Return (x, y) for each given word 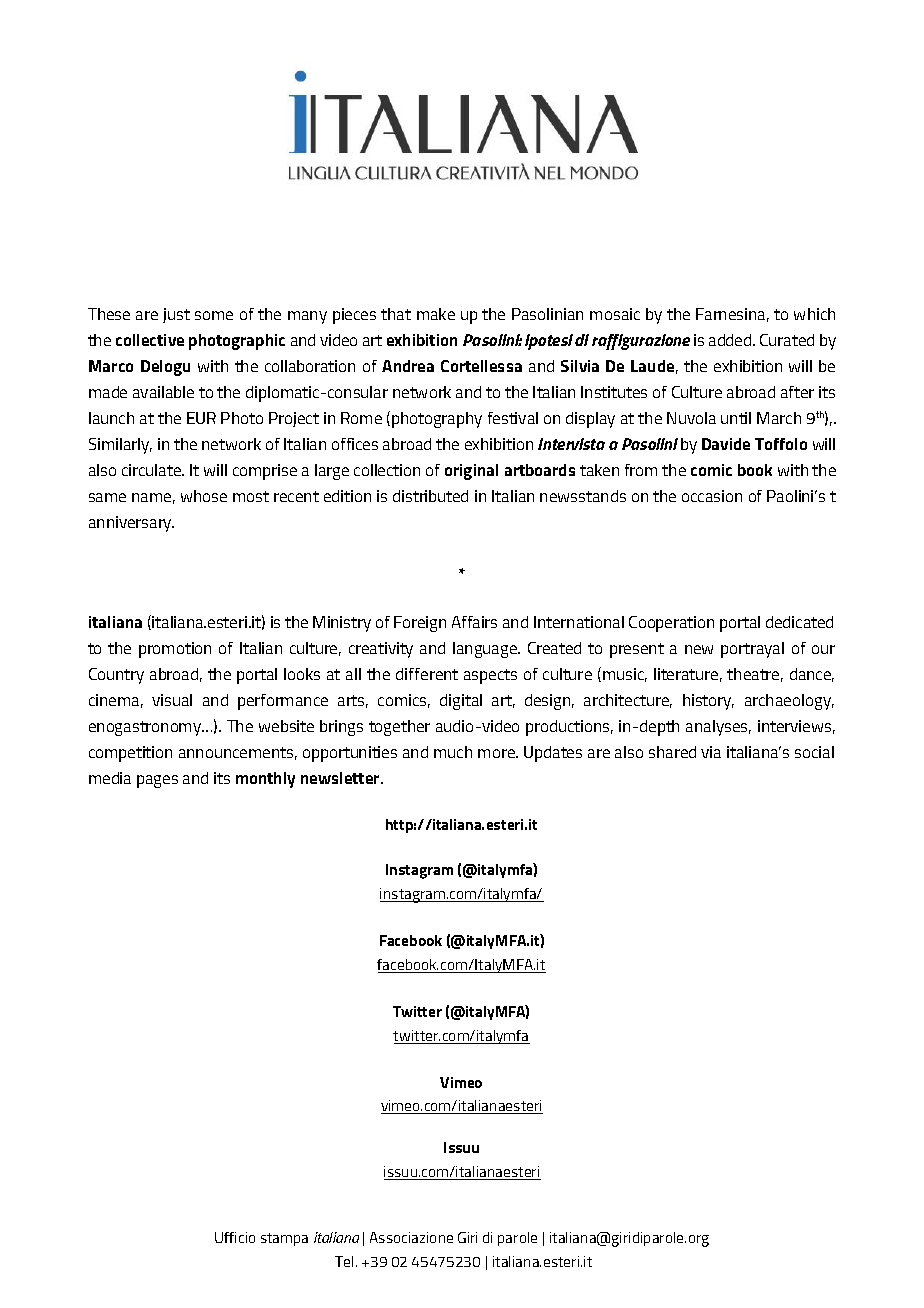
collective (150, 340)
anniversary (131, 524)
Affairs (474, 622)
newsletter (341, 778)
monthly (265, 780)
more (497, 753)
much (453, 752)
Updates (553, 754)
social (814, 752)
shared (672, 752)
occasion (712, 496)
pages (157, 781)
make (436, 314)
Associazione (411, 1237)
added (731, 340)
